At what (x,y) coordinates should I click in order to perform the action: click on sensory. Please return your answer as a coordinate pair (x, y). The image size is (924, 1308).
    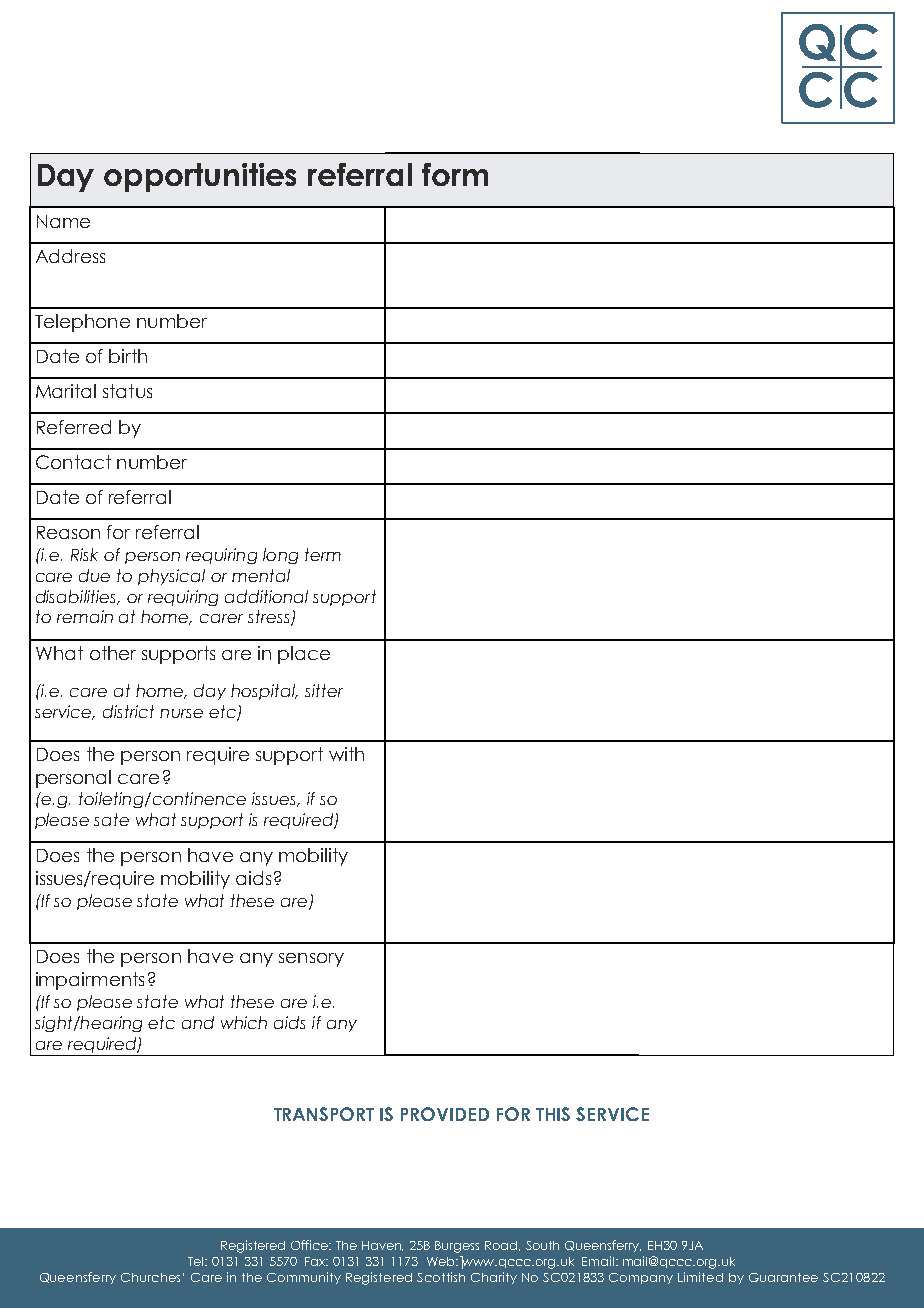
    Looking at the image, I should click on (311, 960).
